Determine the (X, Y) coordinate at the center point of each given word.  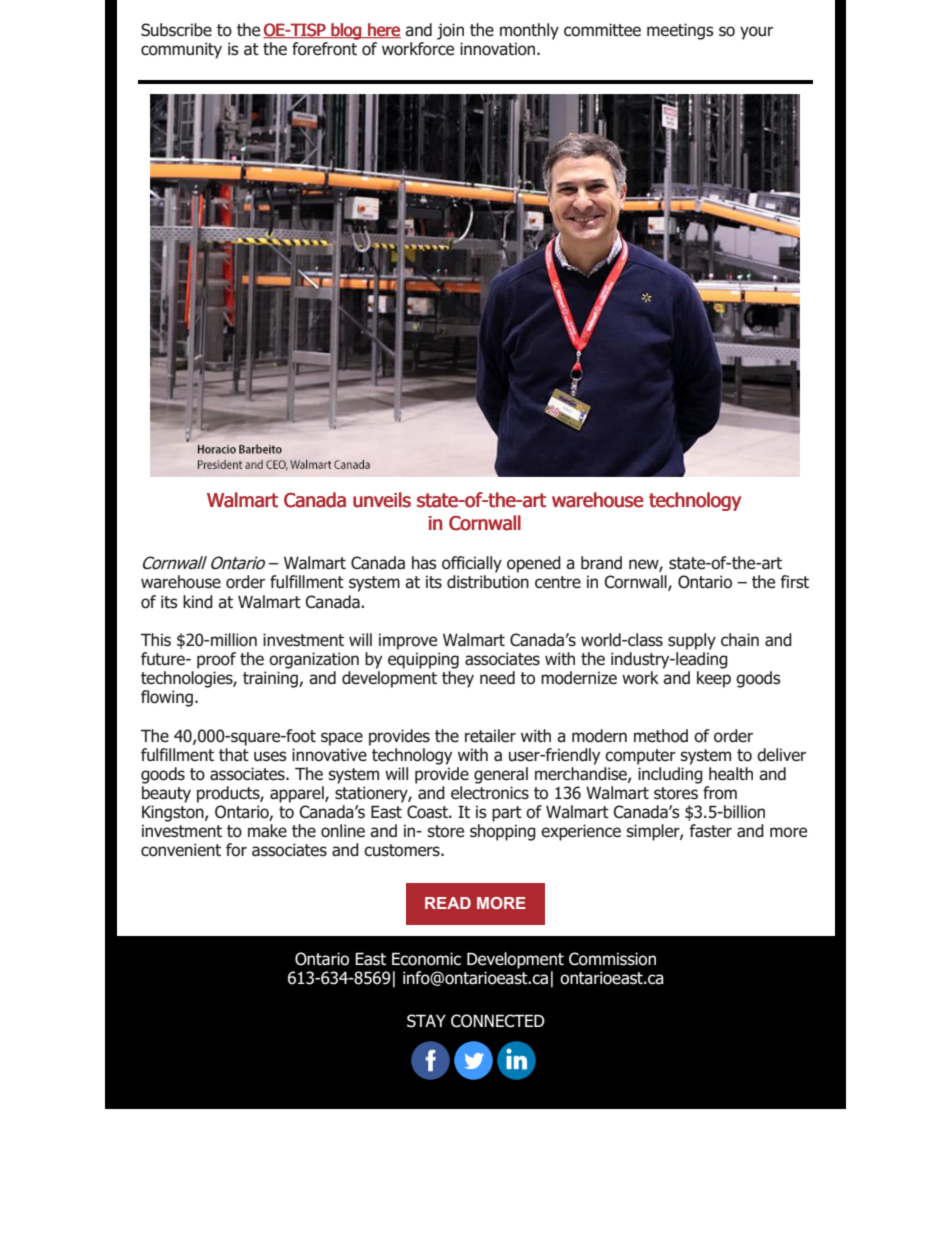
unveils (382, 500)
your (756, 33)
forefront (324, 49)
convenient (181, 850)
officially (472, 564)
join (450, 31)
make (267, 831)
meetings (680, 31)
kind (198, 602)
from (720, 793)
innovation (499, 49)
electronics (490, 793)
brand (601, 563)
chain (740, 640)
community (181, 50)
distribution (488, 582)
